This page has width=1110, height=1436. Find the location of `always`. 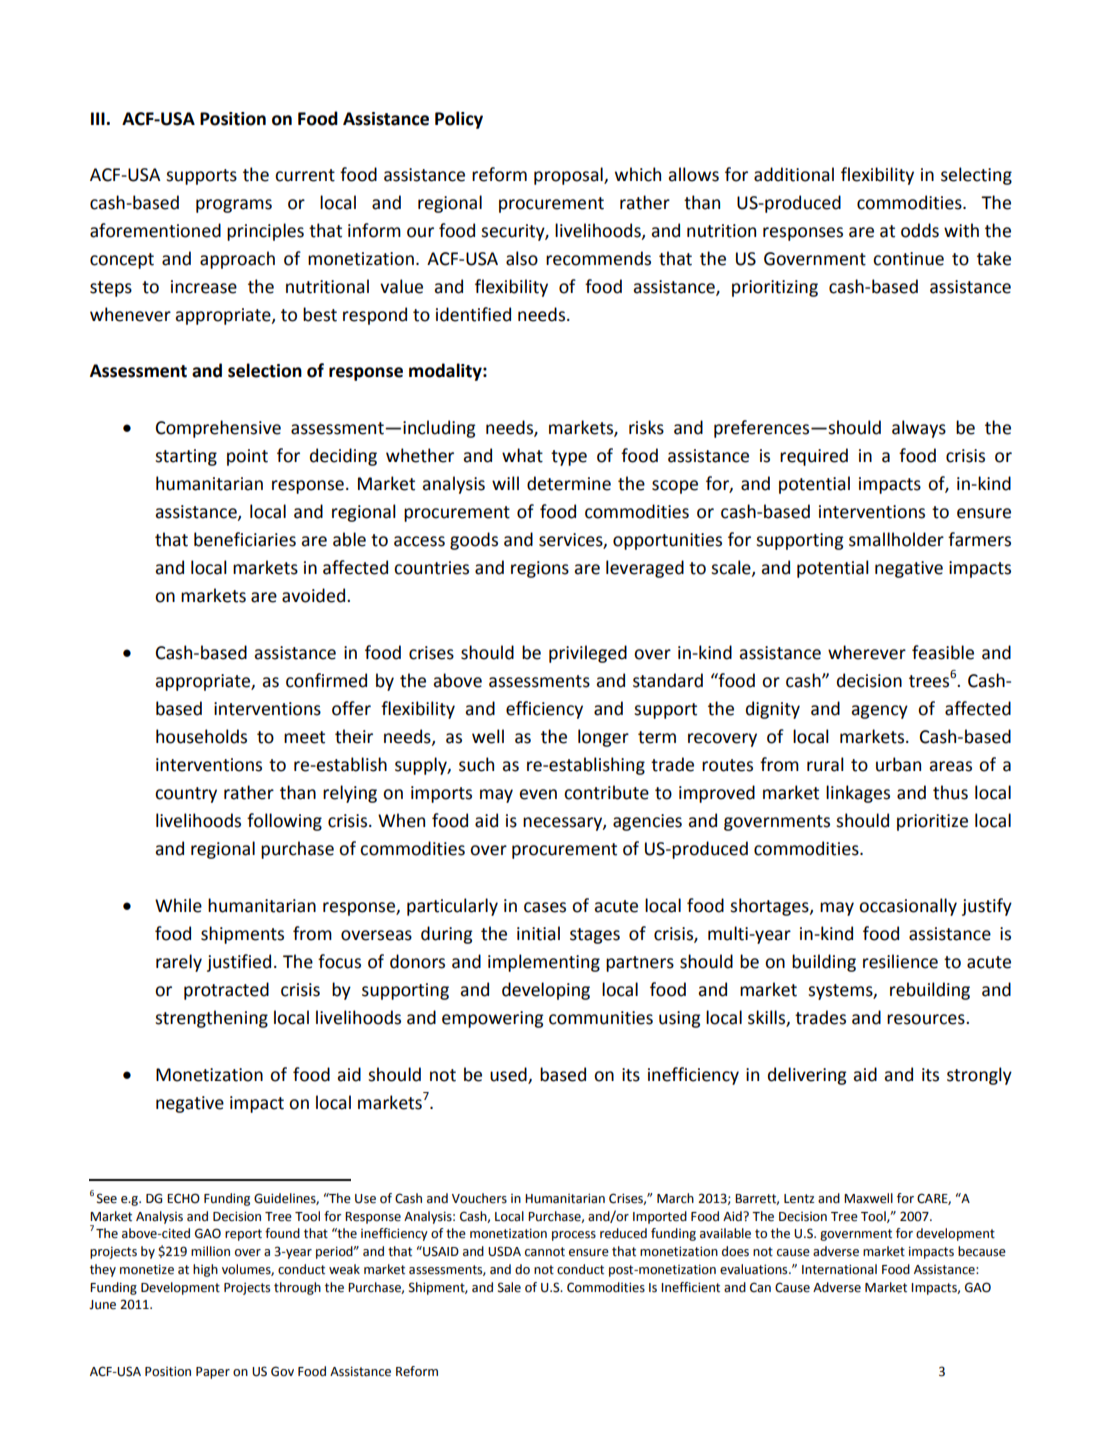

always is located at coordinates (919, 429).
